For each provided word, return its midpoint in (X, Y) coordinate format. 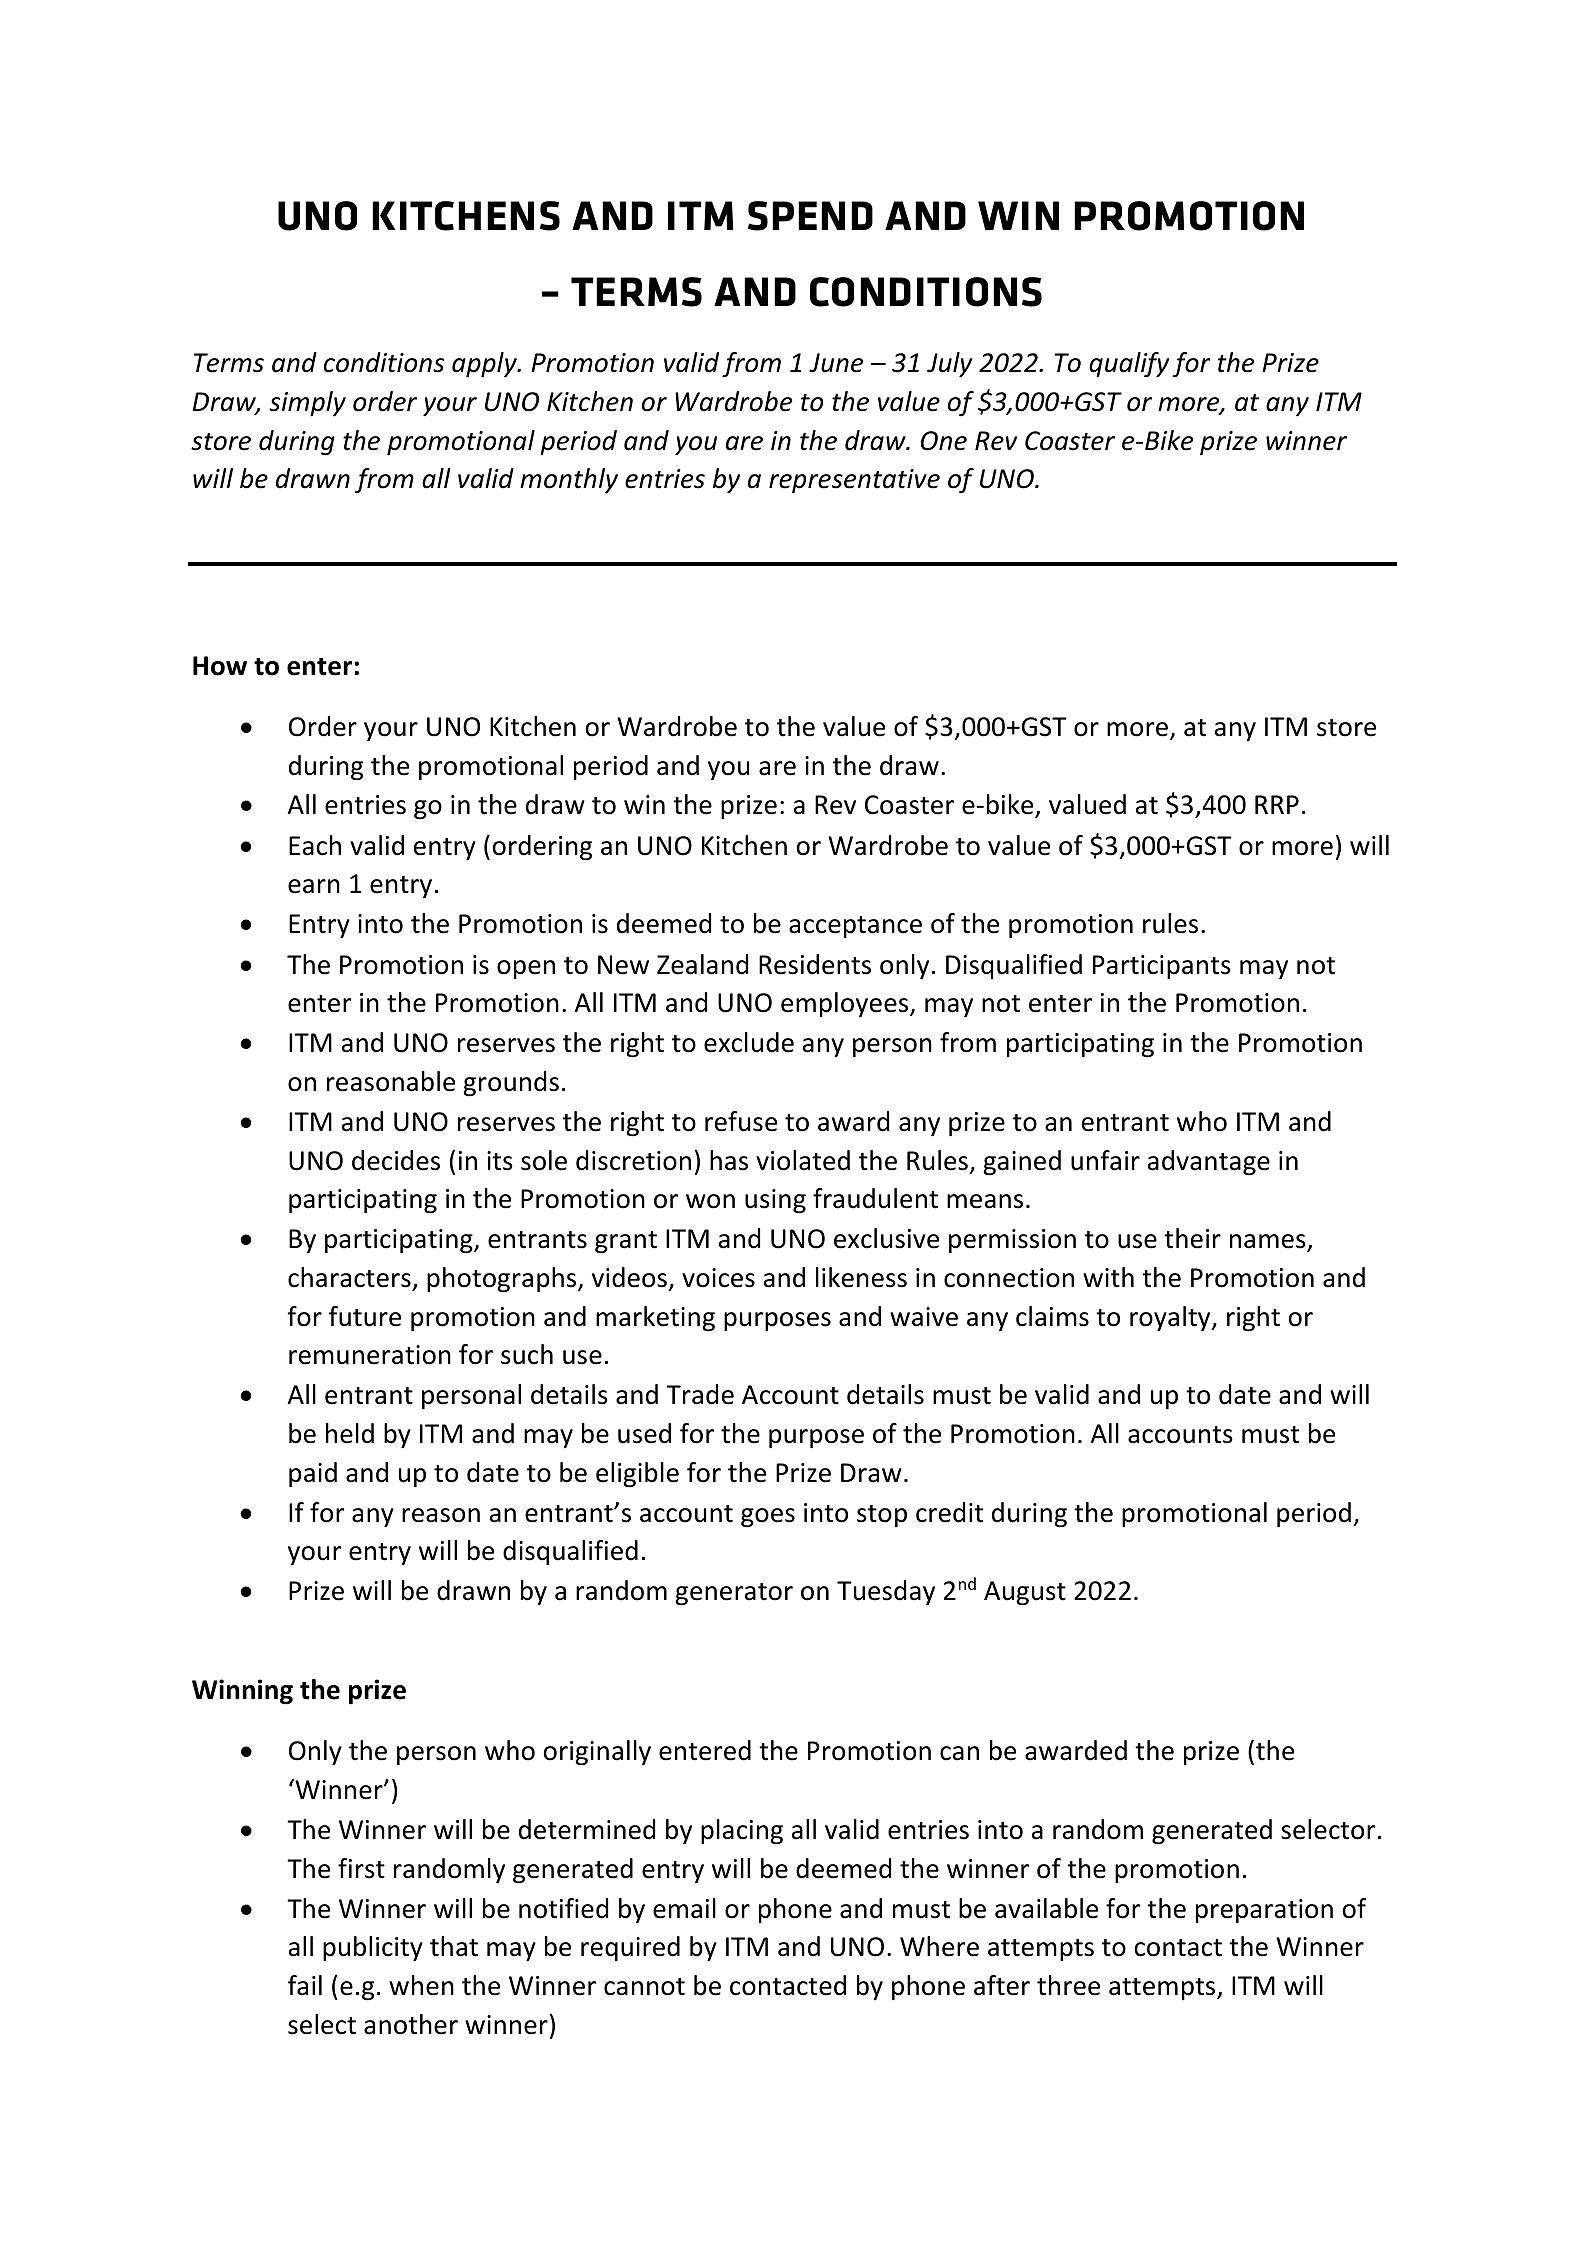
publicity (373, 1948)
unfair (1105, 1160)
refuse (741, 1121)
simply (307, 403)
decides (396, 1160)
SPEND (810, 216)
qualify (1129, 364)
